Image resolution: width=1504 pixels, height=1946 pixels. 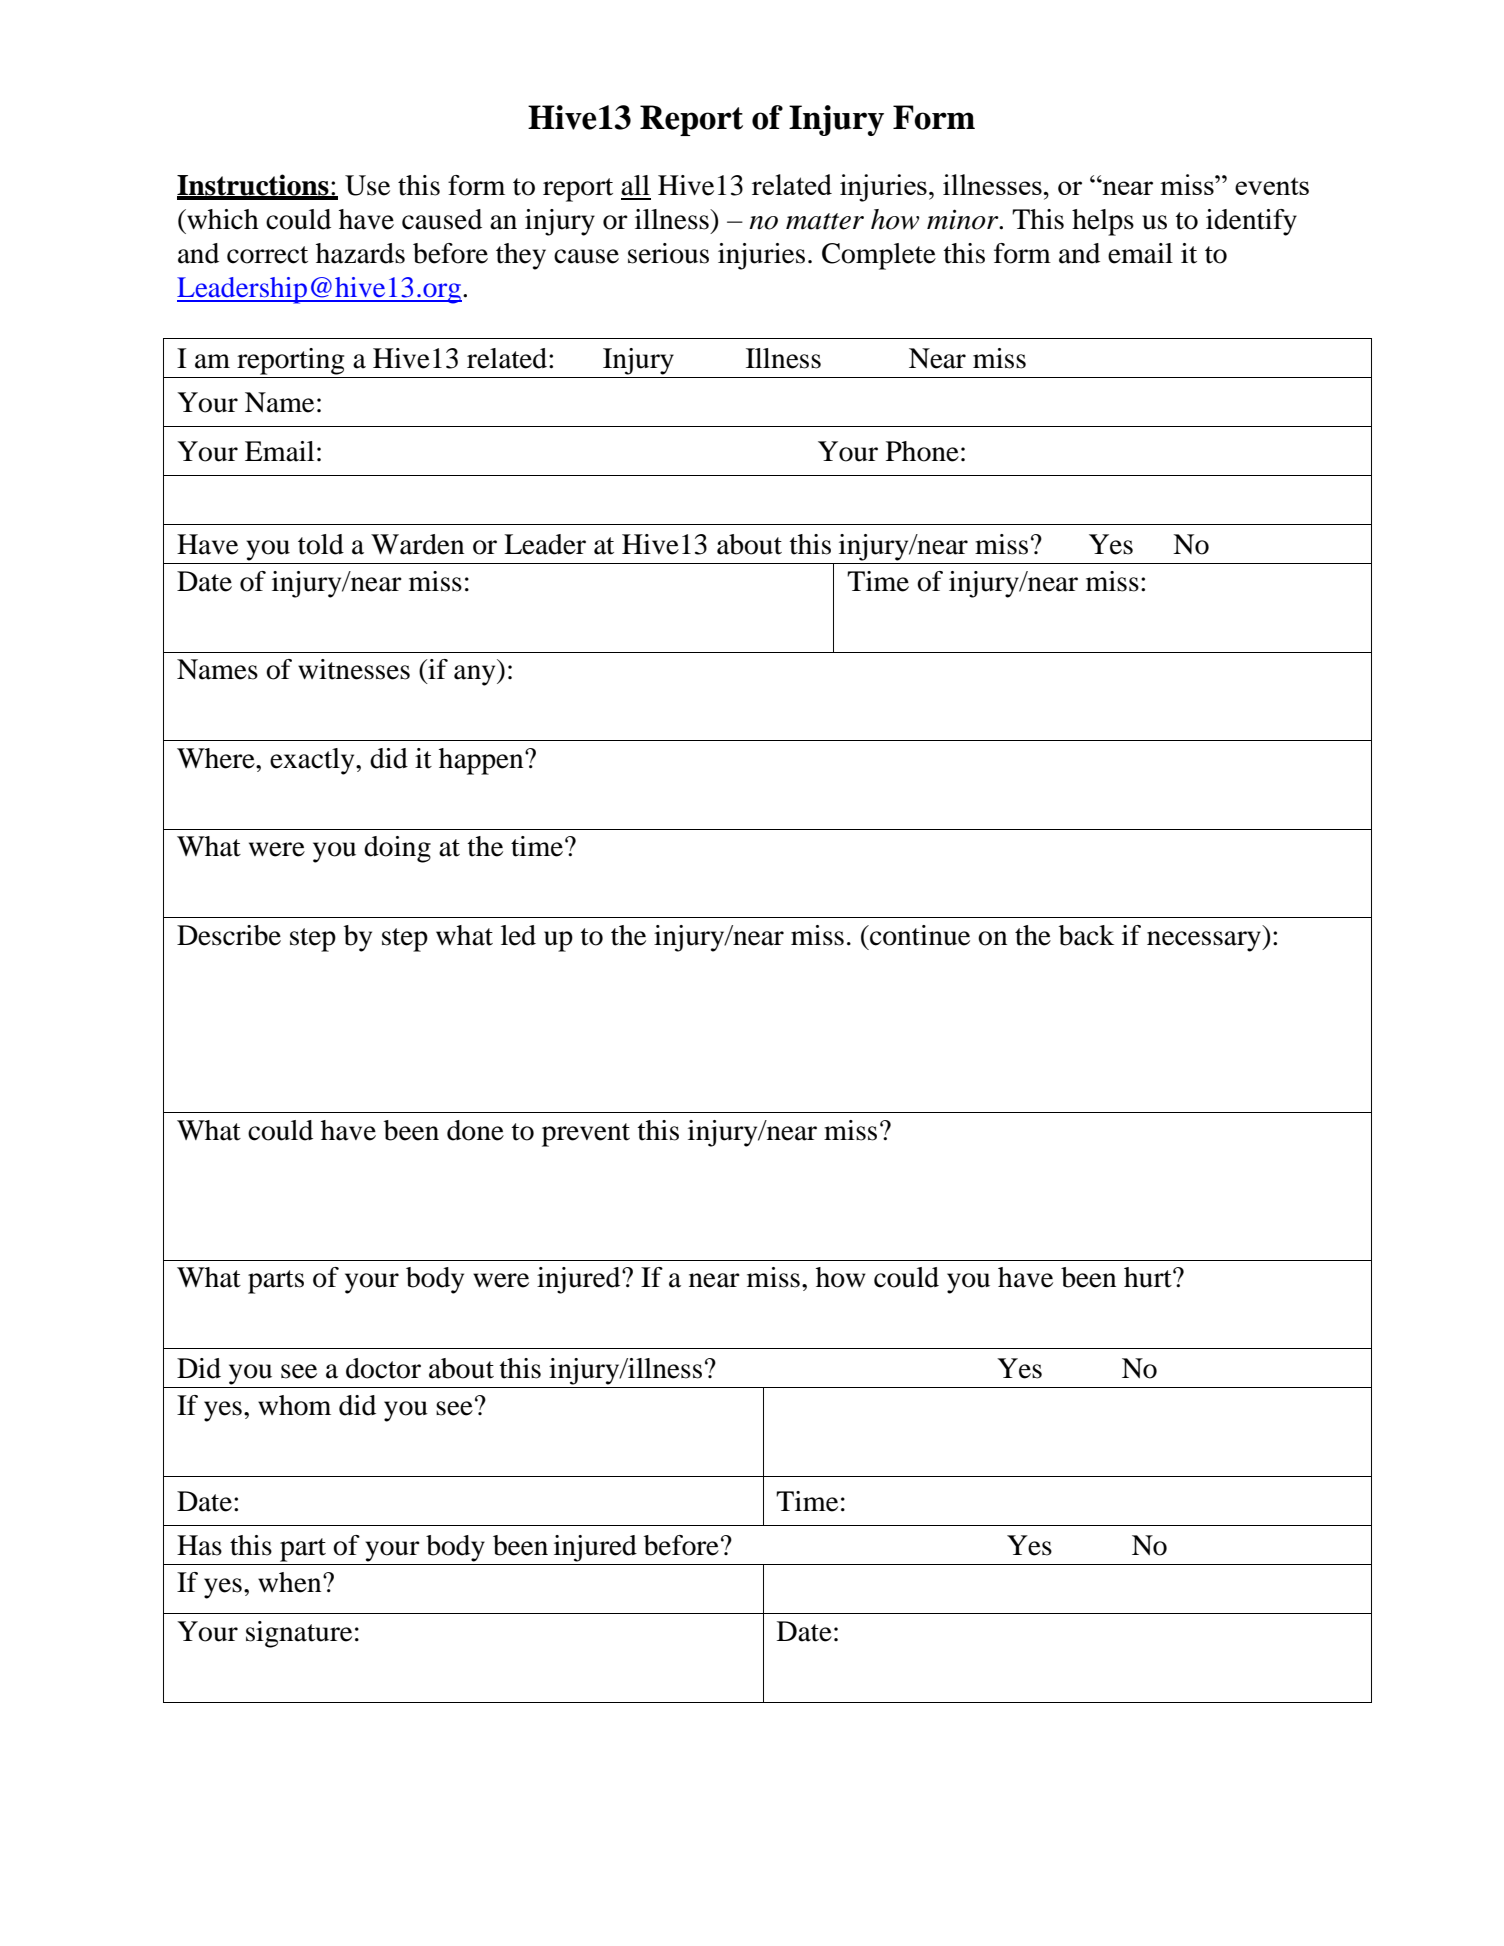 What do you see at coordinates (668, 253) in the screenshot?
I see `serious` at bounding box center [668, 253].
